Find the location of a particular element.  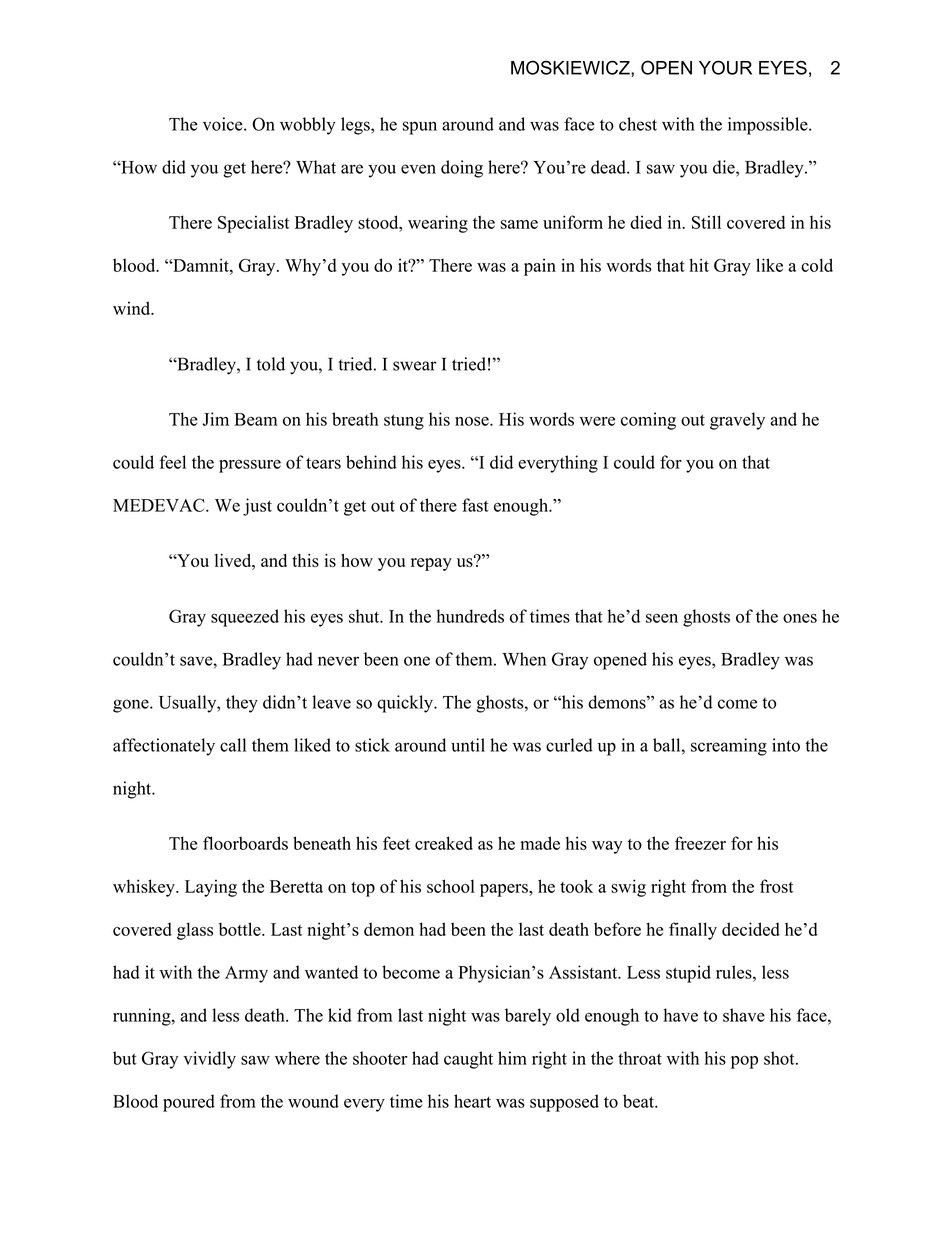

YOUR is located at coordinates (725, 67).
